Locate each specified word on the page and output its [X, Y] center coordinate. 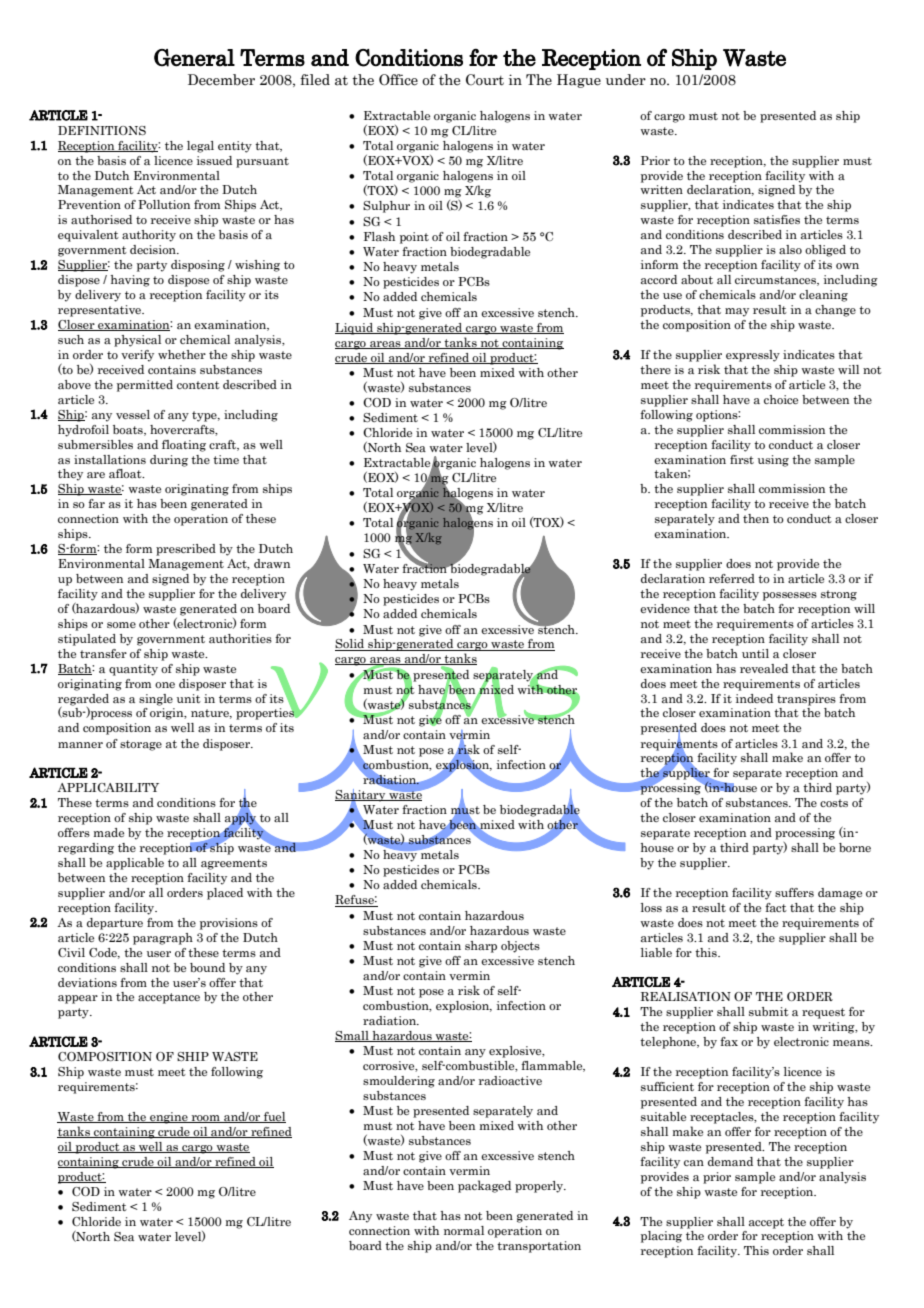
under [626, 80]
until [755, 653]
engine [169, 1118]
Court [485, 80]
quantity [133, 670]
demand [730, 1161]
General [194, 58]
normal [464, 1230]
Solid [351, 645]
